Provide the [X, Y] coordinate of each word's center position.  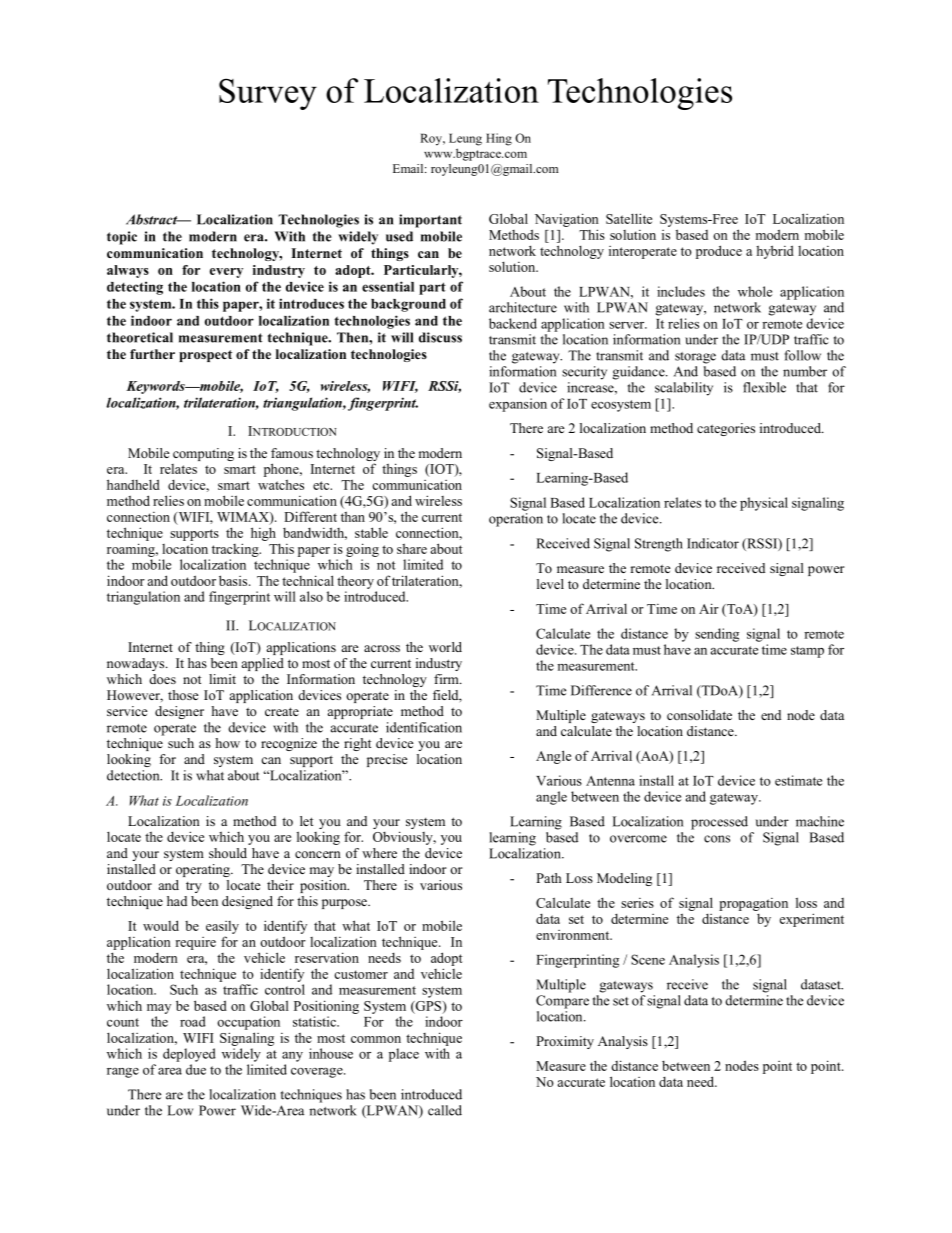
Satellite [629, 218]
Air [709, 608]
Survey [268, 94]
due [196, 1069]
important [430, 221]
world [445, 647]
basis [234, 580]
